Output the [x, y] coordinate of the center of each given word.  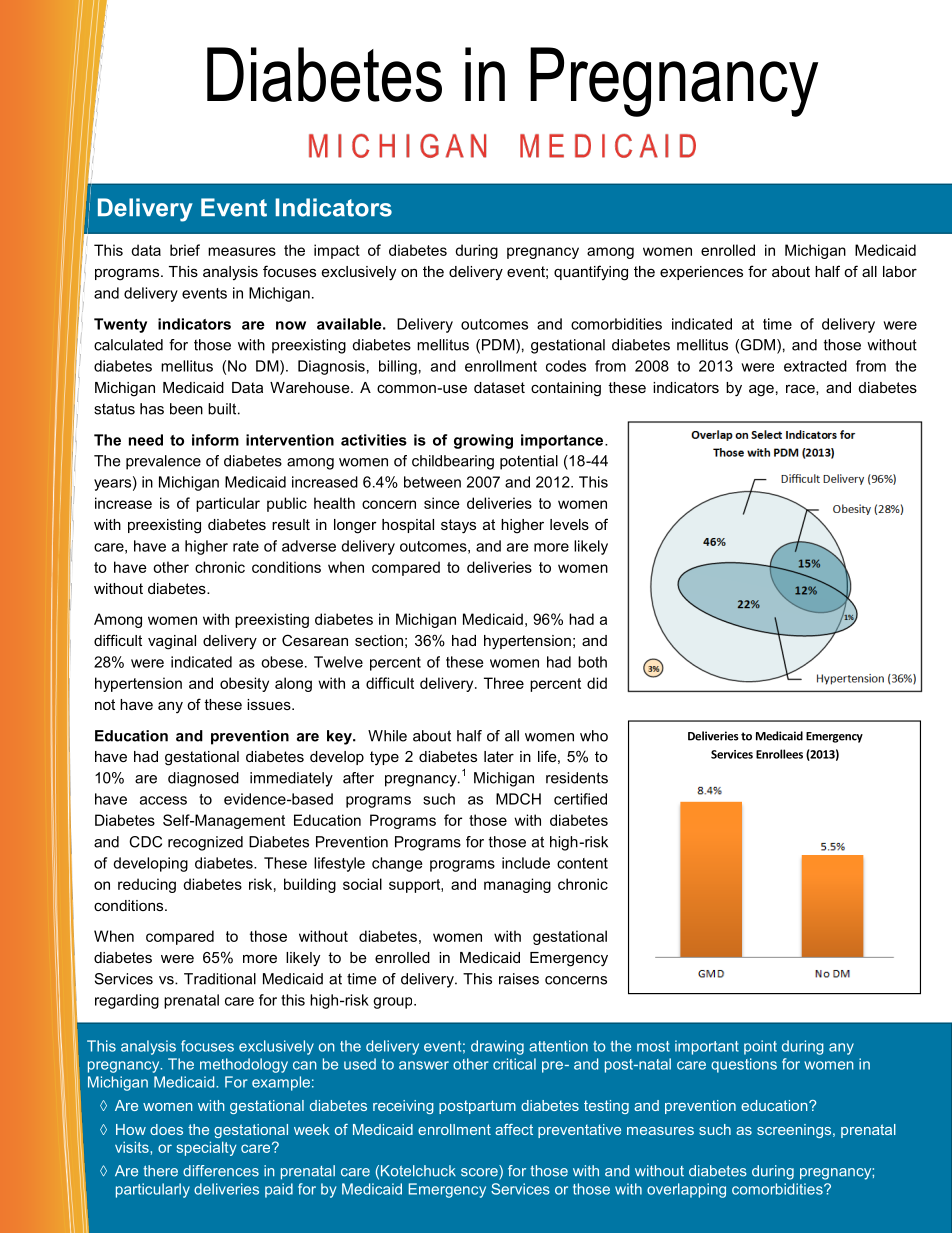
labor [900, 271]
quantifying [591, 273]
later [499, 756]
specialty [207, 1148]
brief [185, 250]
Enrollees [779, 754]
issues [270, 704]
